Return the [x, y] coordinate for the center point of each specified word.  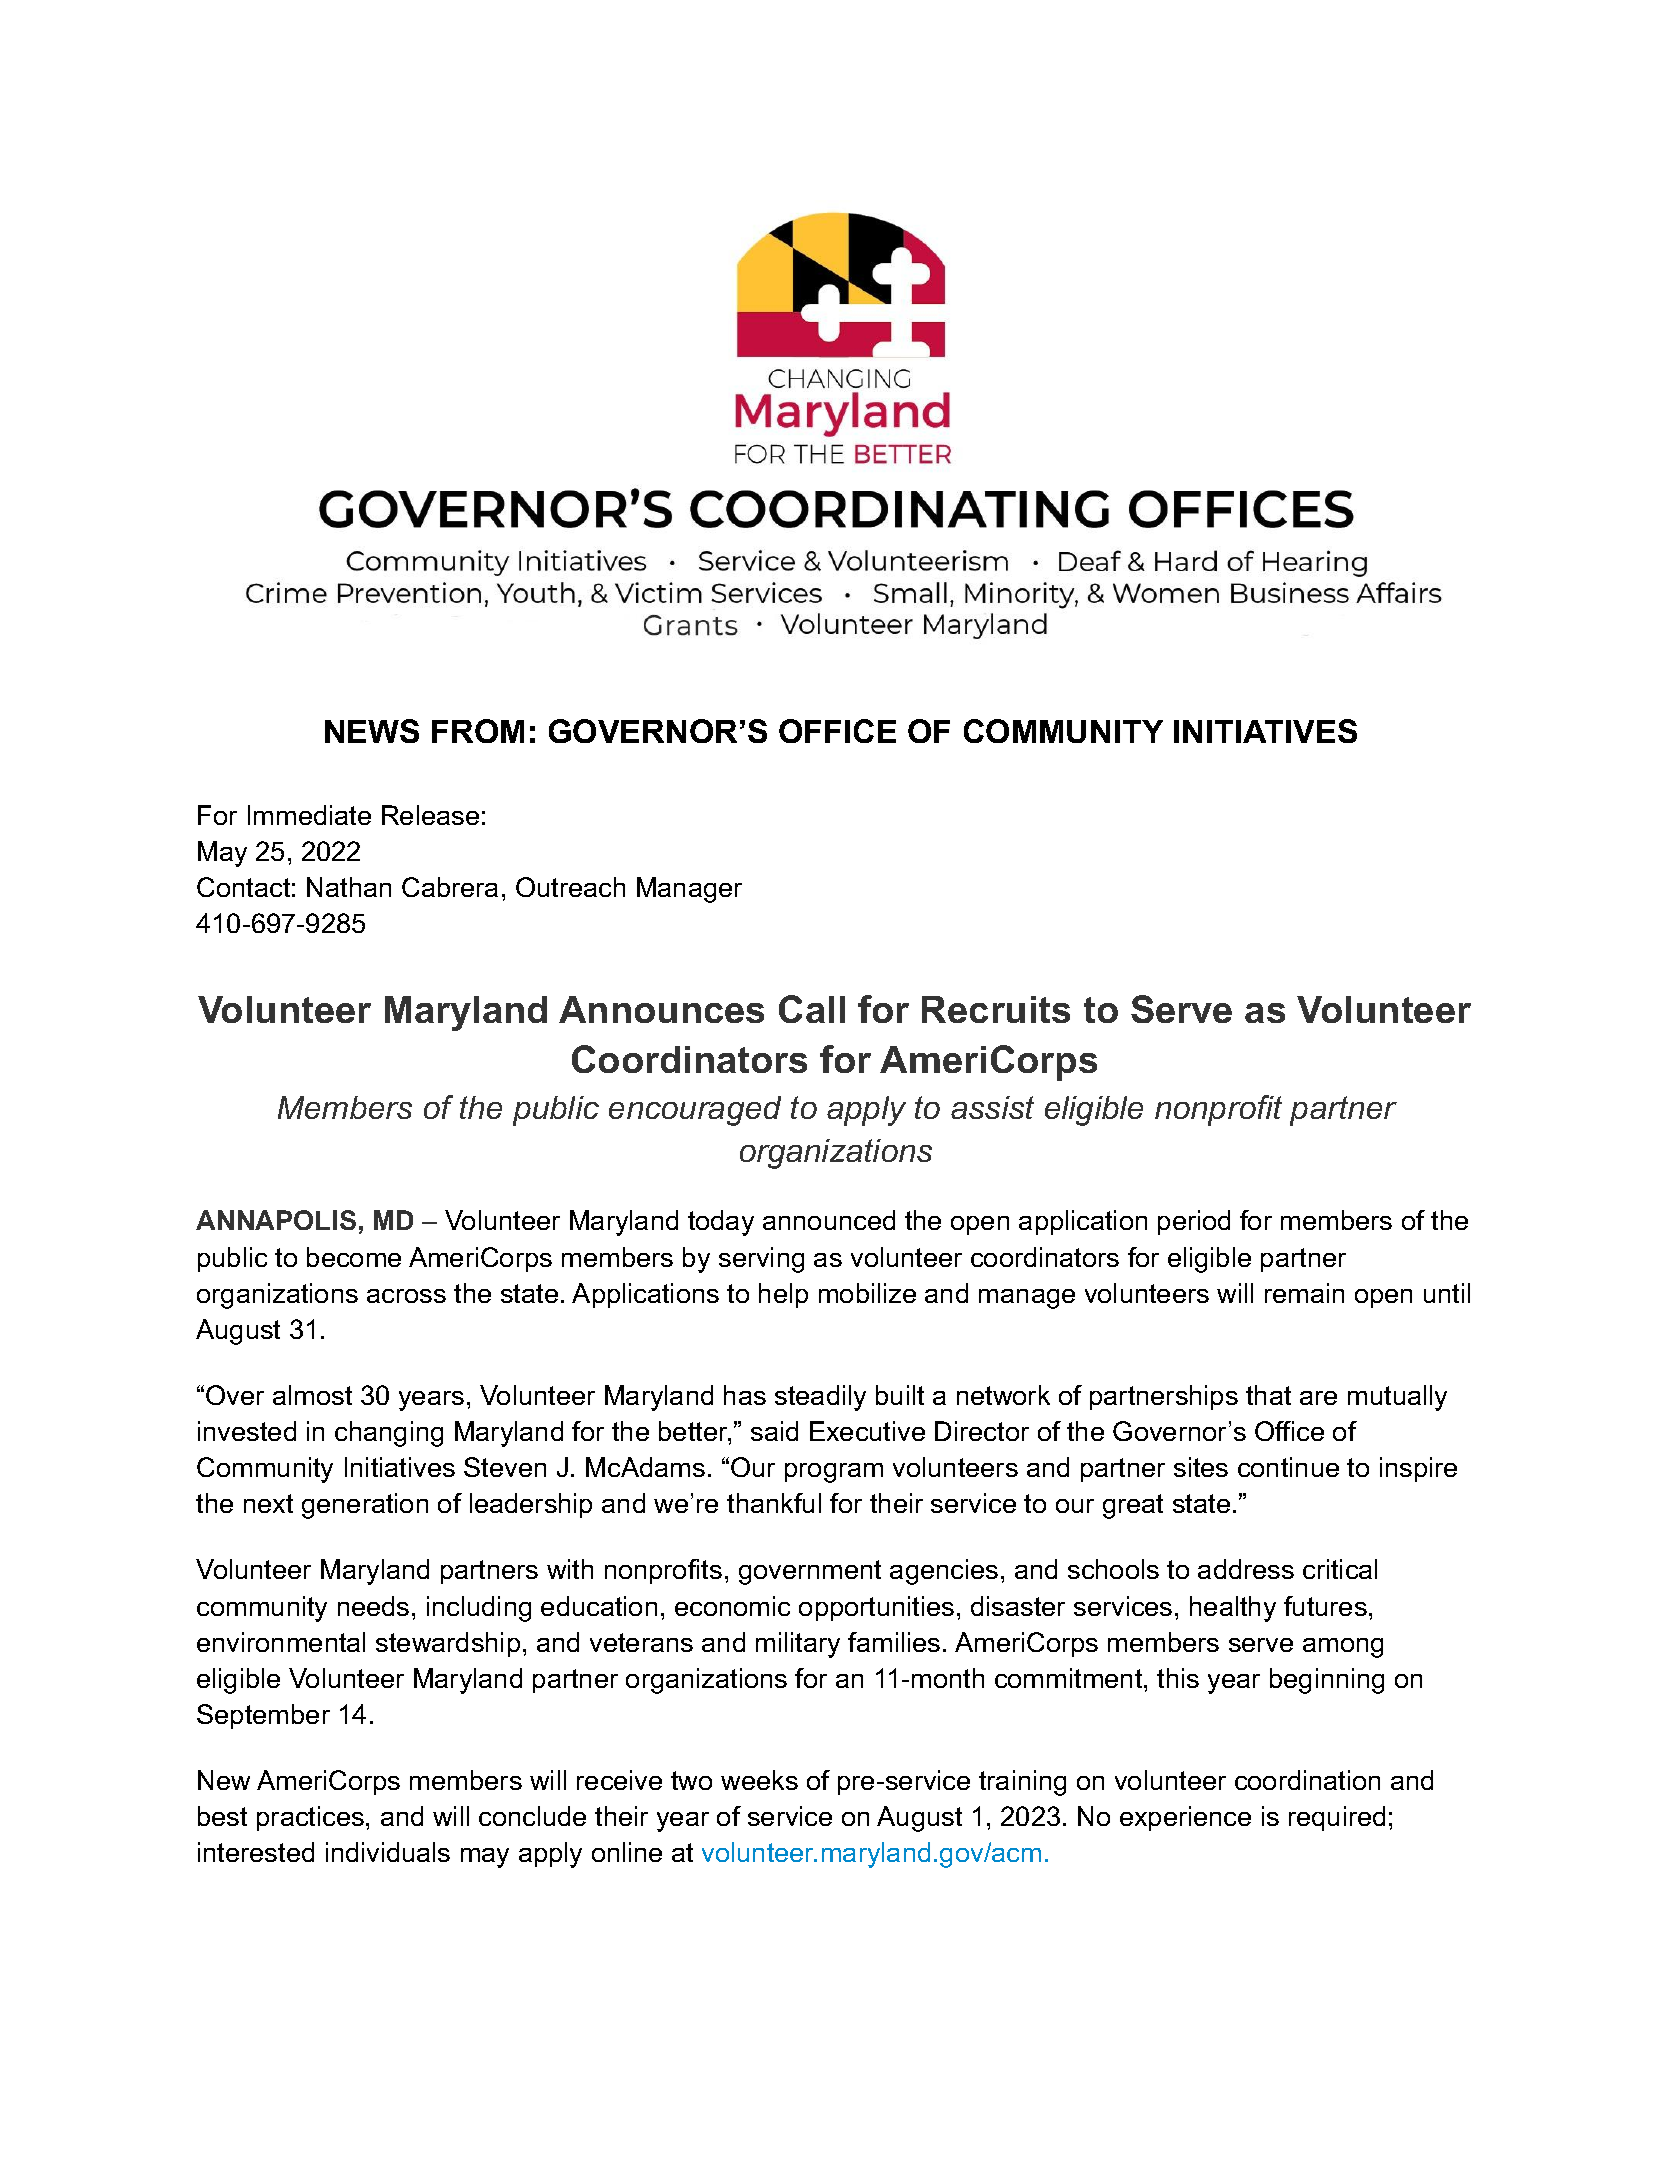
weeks [759, 1780]
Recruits [996, 1009]
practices [310, 1818]
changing [389, 1434]
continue [1288, 1467]
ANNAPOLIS [276, 1220]
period [1194, 1222]
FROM [478, 731]
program [834, 1473]
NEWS [372, 731]
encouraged [695, 1111]
